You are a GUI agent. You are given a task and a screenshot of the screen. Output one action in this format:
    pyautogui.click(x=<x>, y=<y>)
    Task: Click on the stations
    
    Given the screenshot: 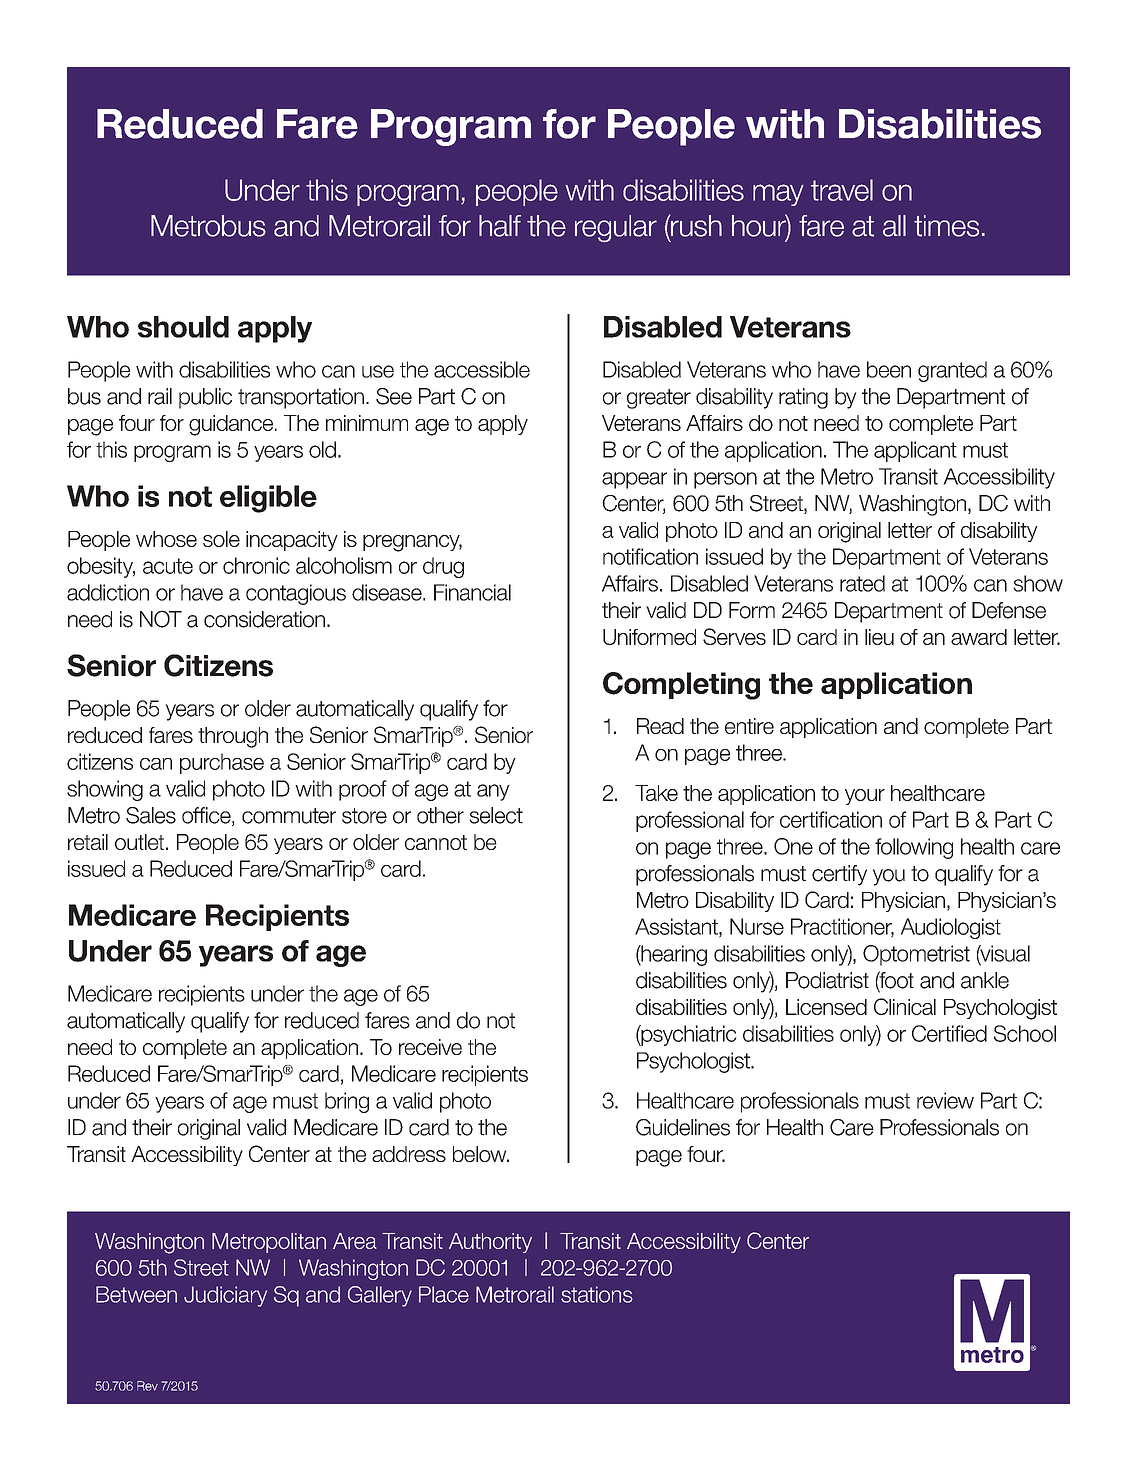 What is the action you would take?
    pyautogui.click(x=597, y=1294)
